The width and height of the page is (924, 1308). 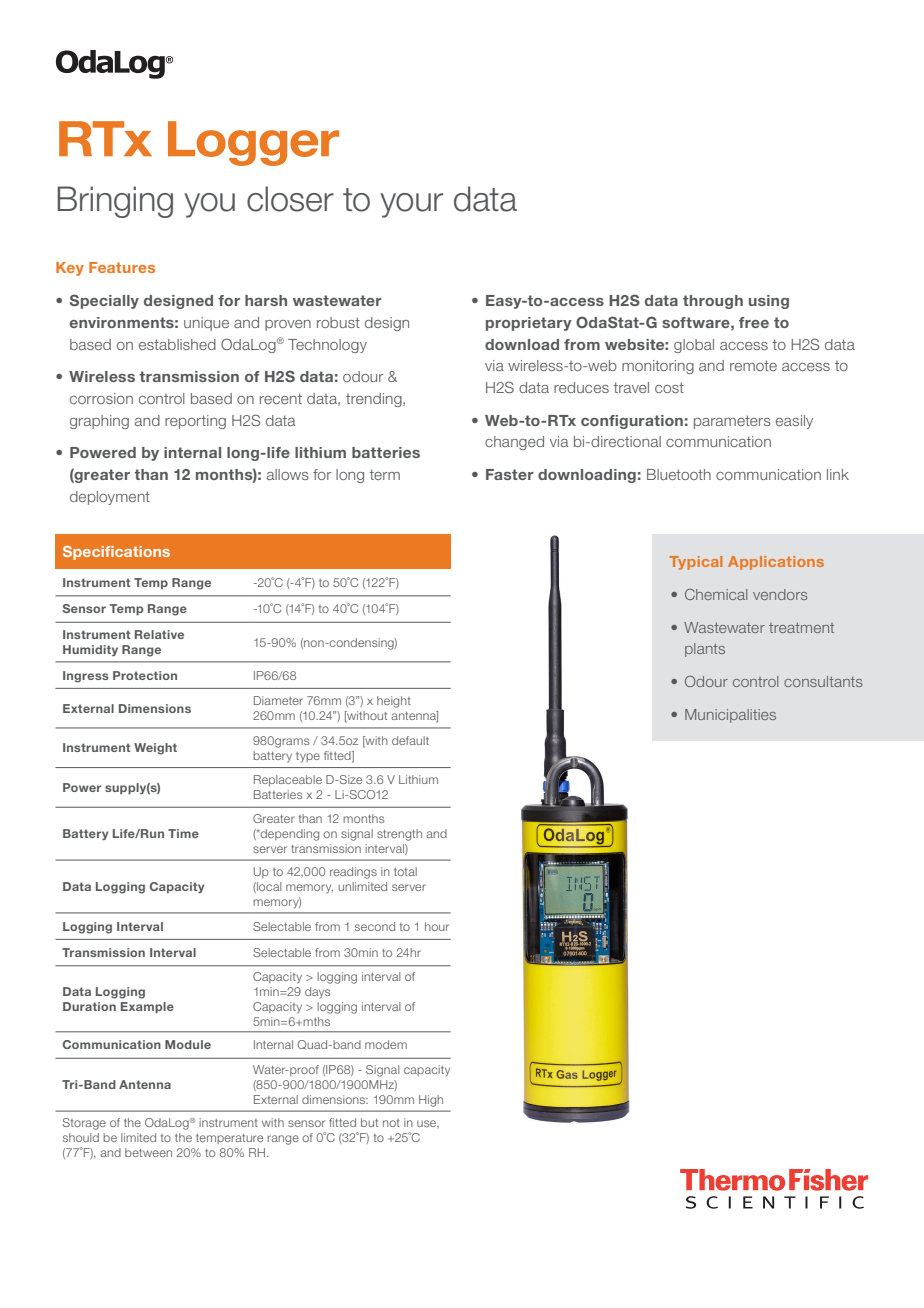 I want to click on hour, so click(x=437, y=926).
